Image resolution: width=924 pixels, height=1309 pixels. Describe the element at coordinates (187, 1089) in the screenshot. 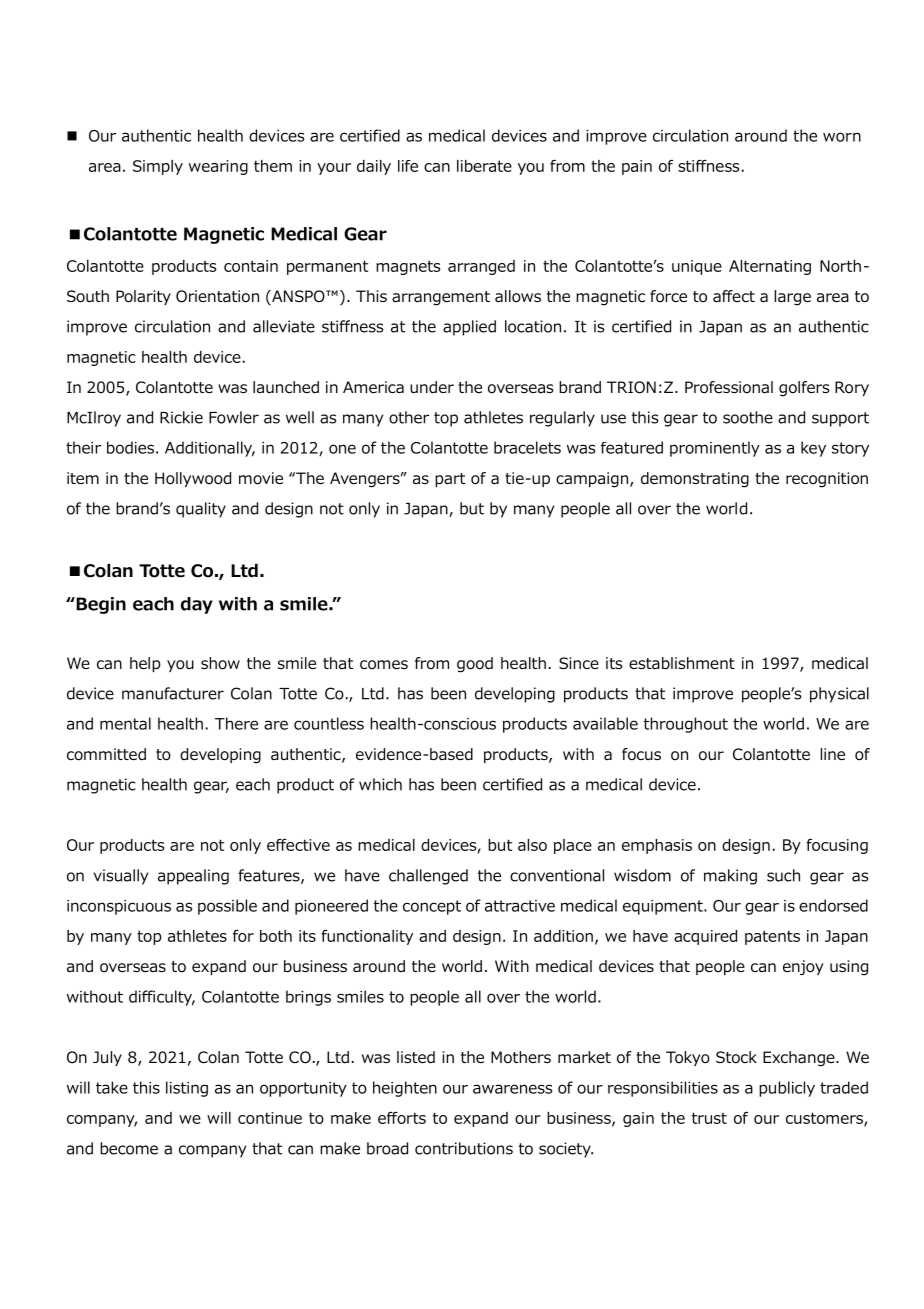

I see `listing` at that location.
